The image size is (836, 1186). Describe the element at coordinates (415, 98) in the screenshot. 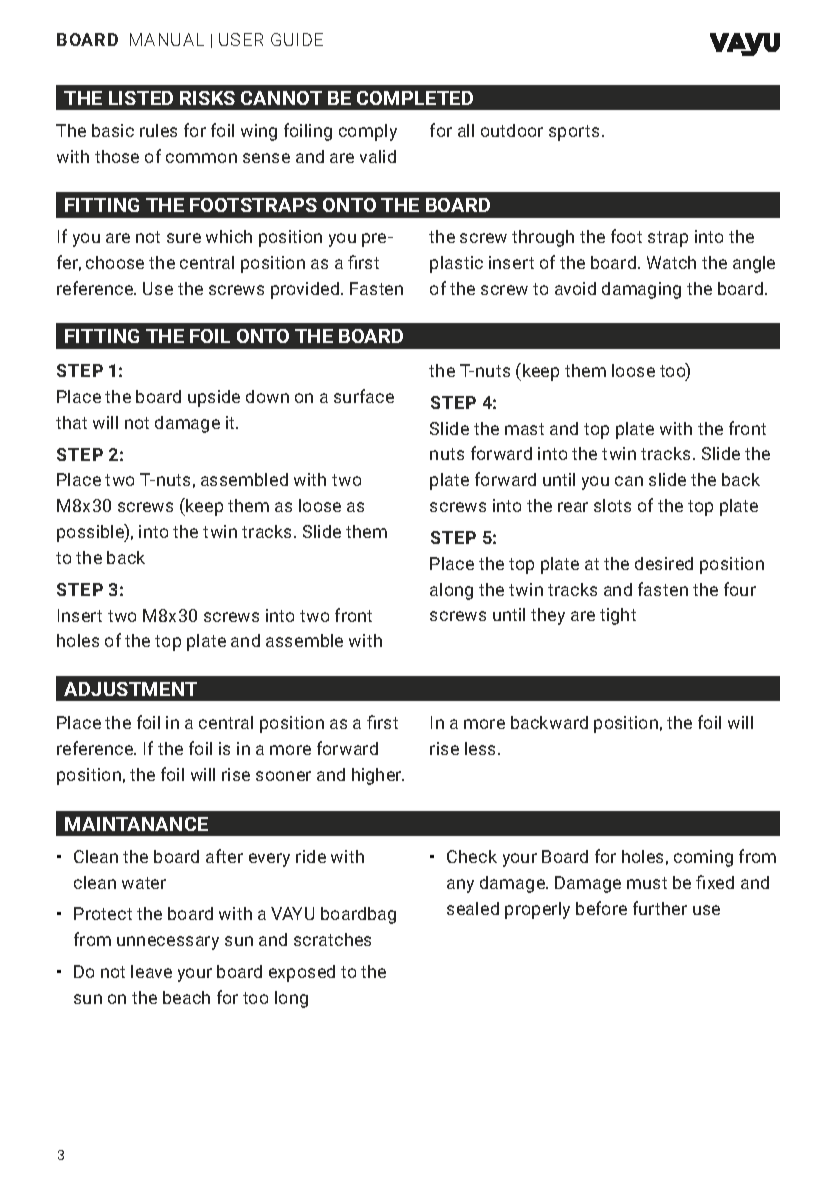

I see `COMPLETED` at that location.
